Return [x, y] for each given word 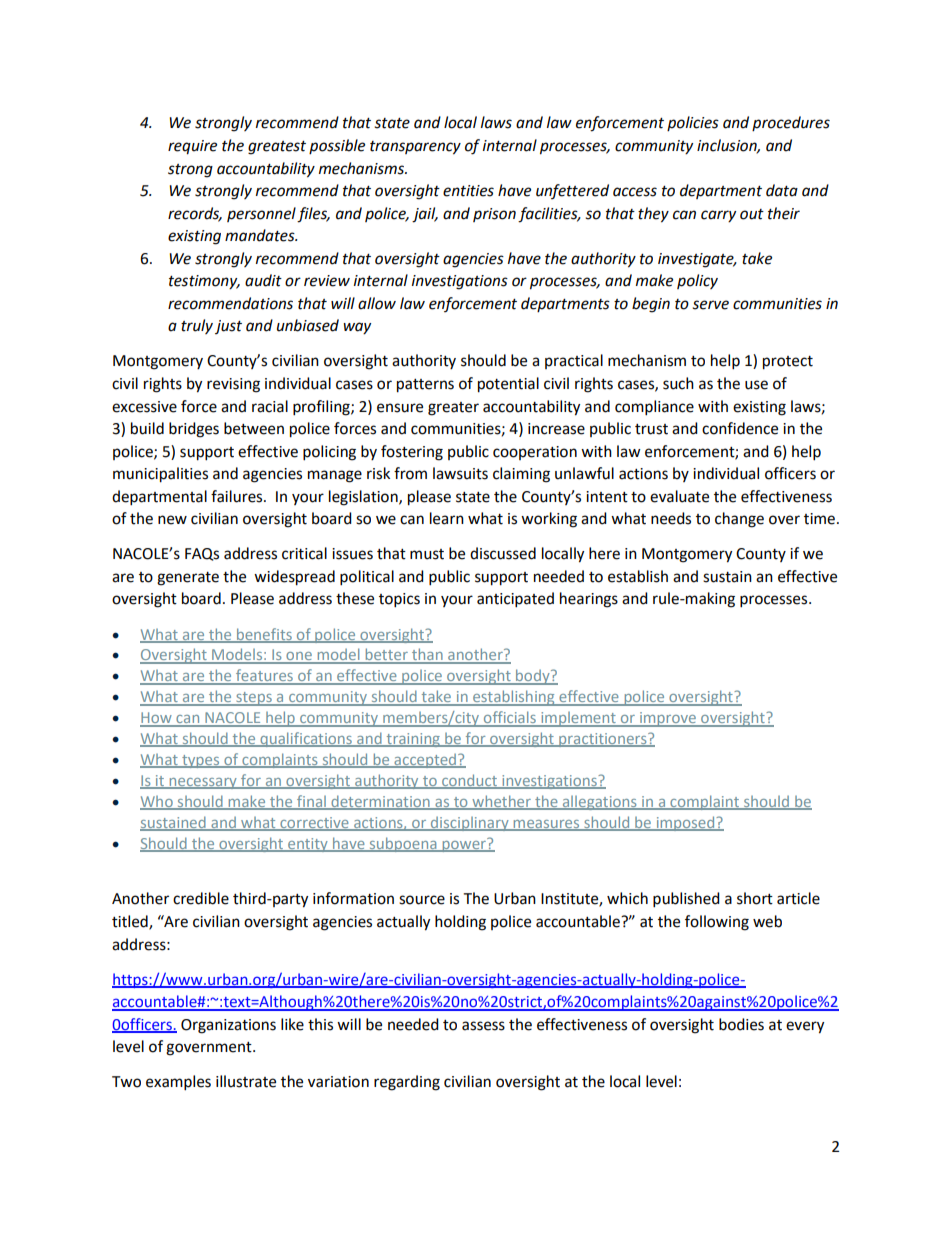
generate [188, 579]
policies [693, 123]
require [192, 147]
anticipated [515, 600]
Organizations [228, 1026]
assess [483, 1026]
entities [468, 191]
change [739, 520]
